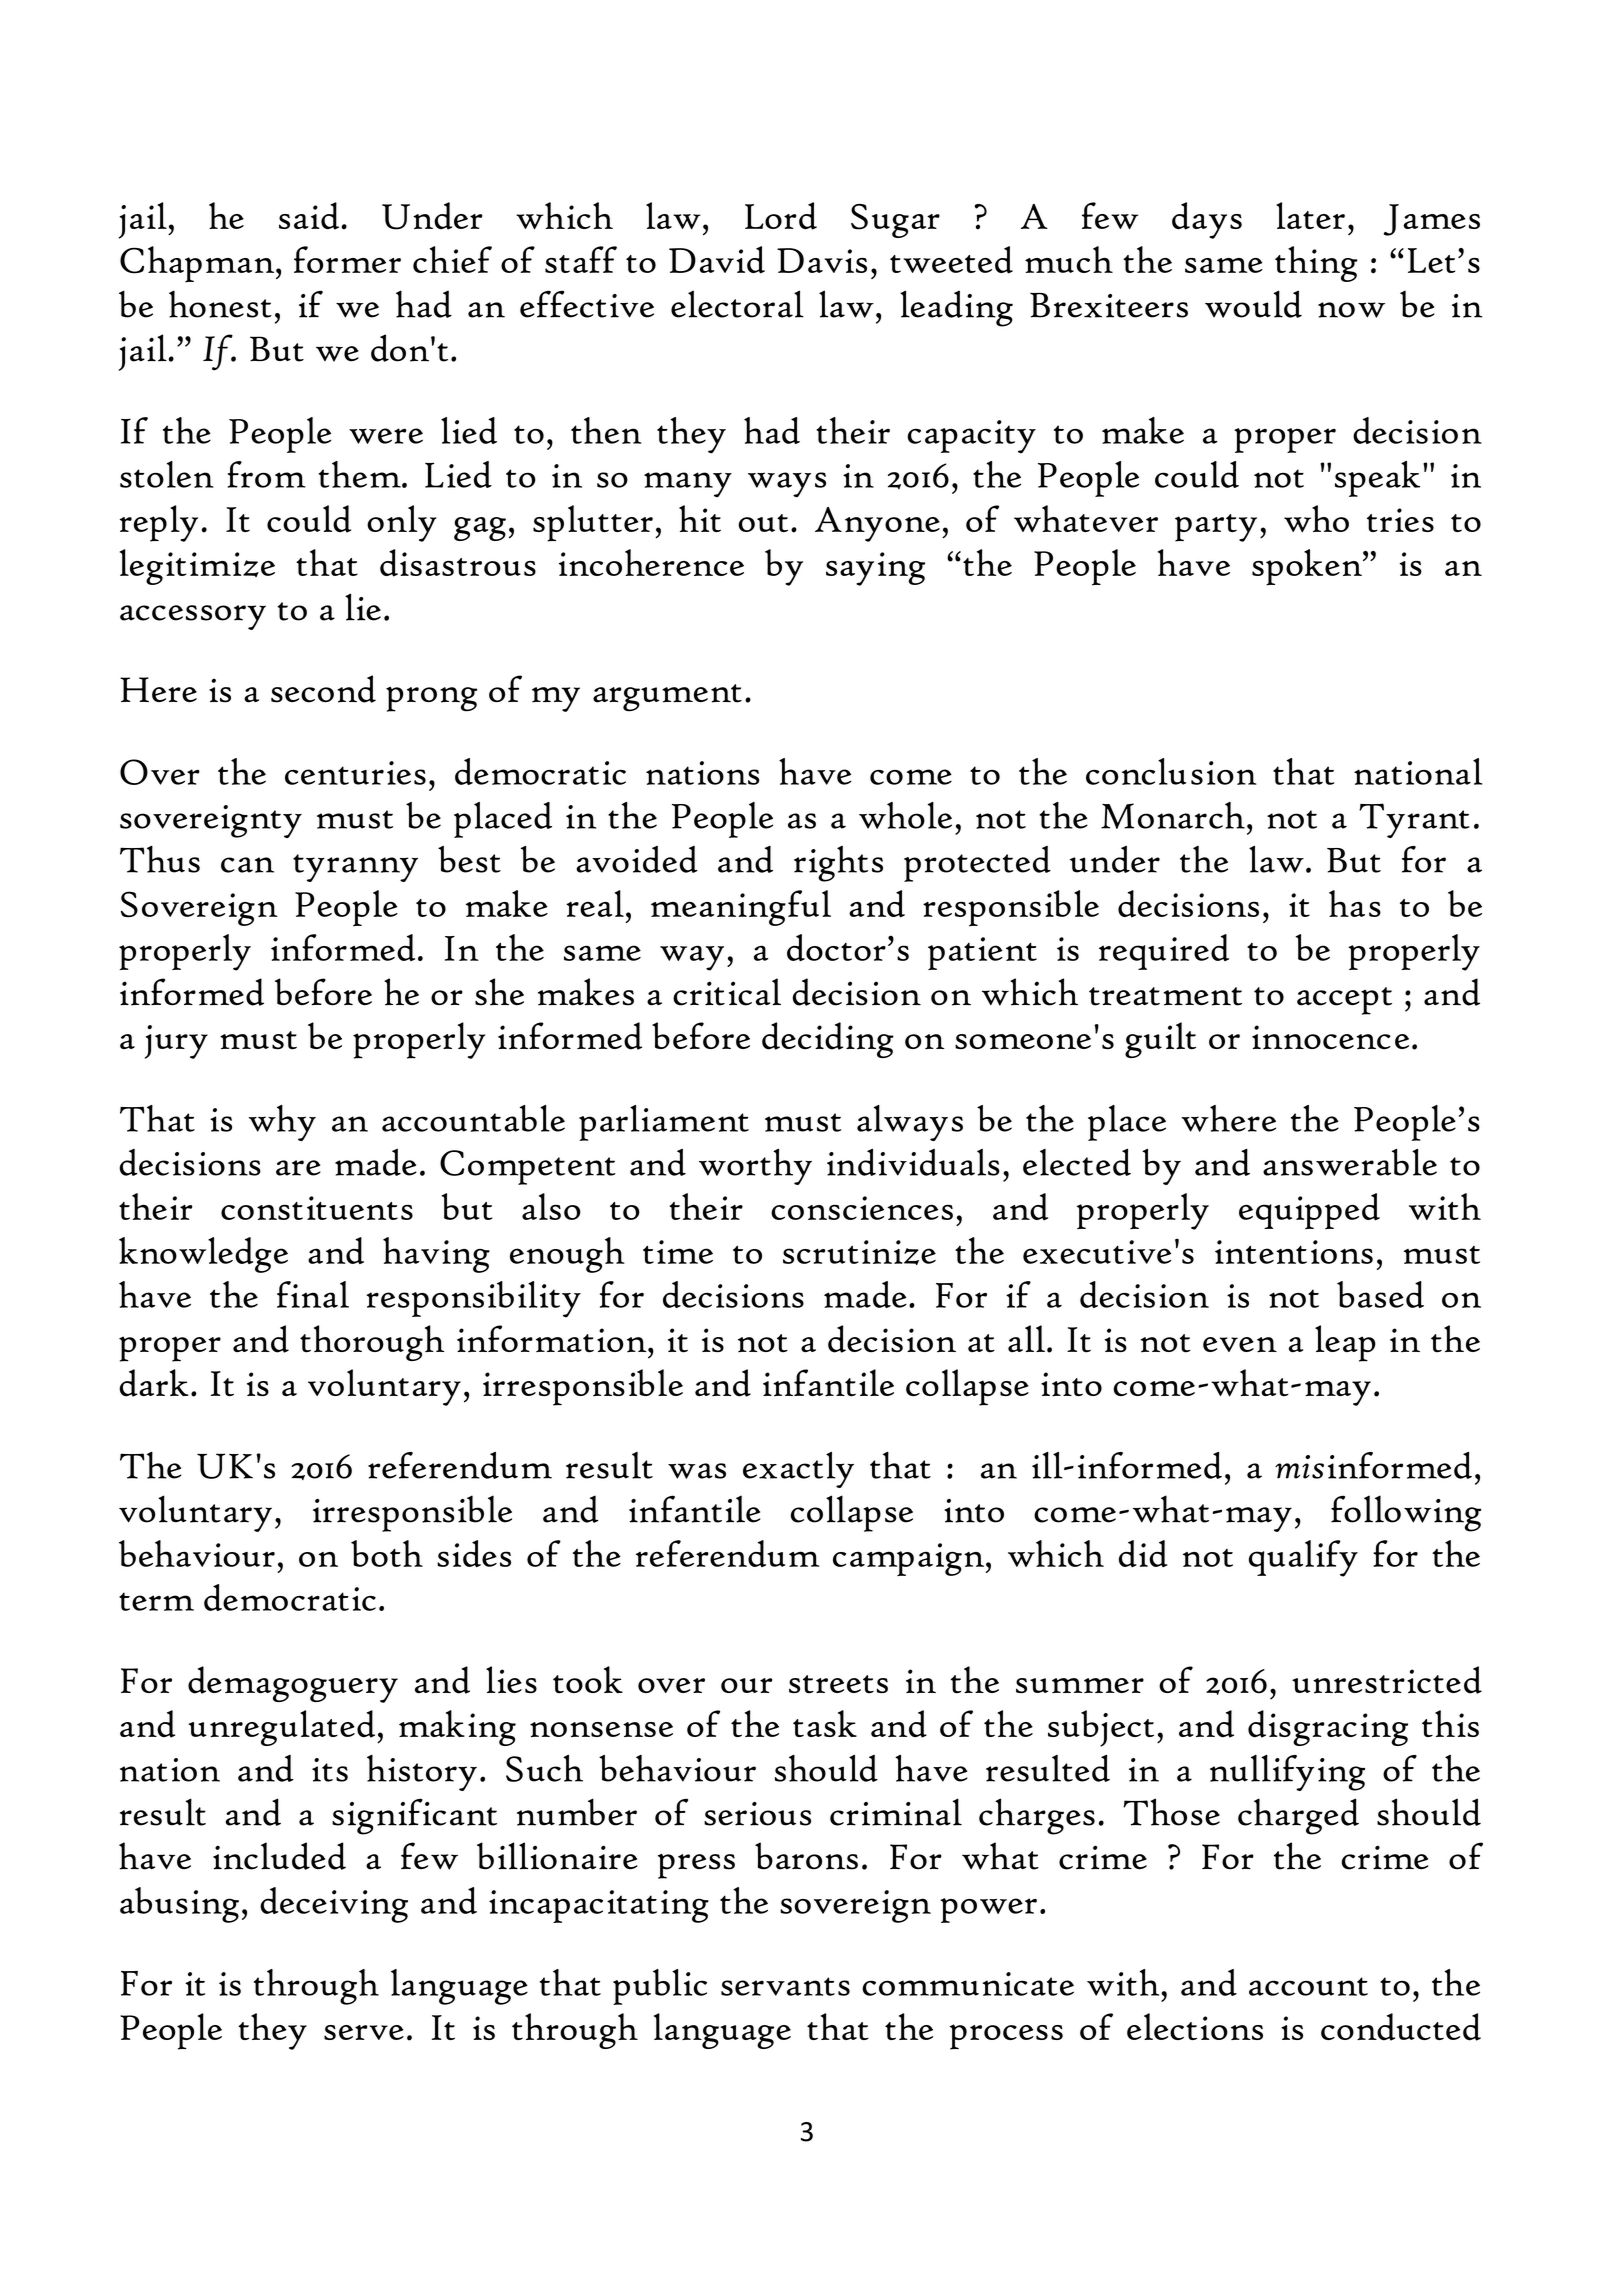 The height and width of the screenshot is (2281, 1614). What do you see at coordinates (347, 259) in the screenshot?
I see `former` at bounding box center [347, 259].
